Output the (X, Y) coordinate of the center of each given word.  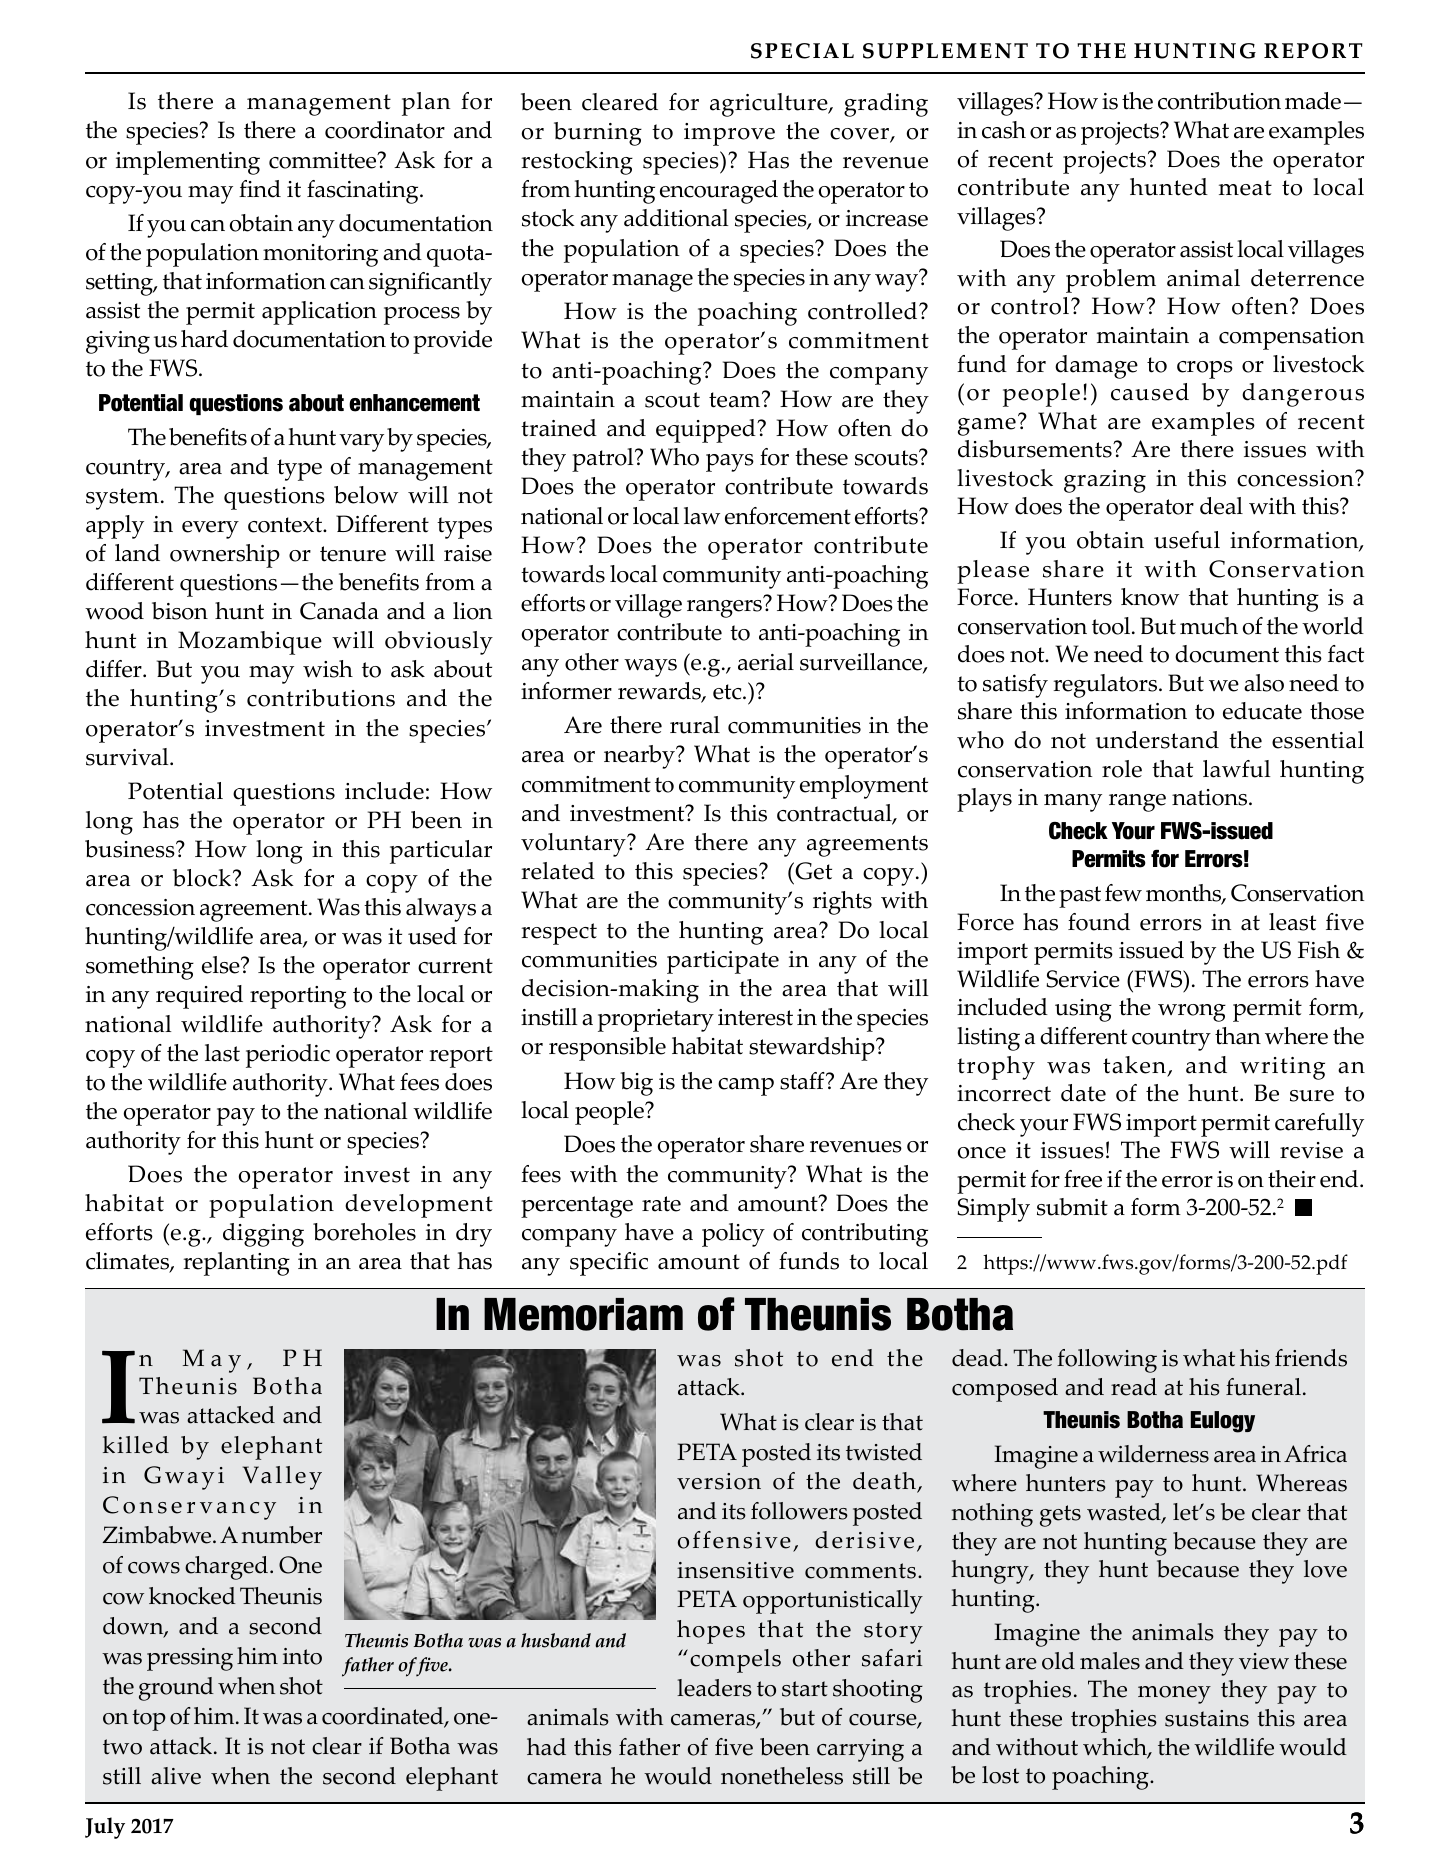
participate (723, 962)
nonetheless (782, 1776)
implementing (188, 163)
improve (729, 134)
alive (176, 1776)
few (1123, 893)
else (222, 965)
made (1313, 101)
